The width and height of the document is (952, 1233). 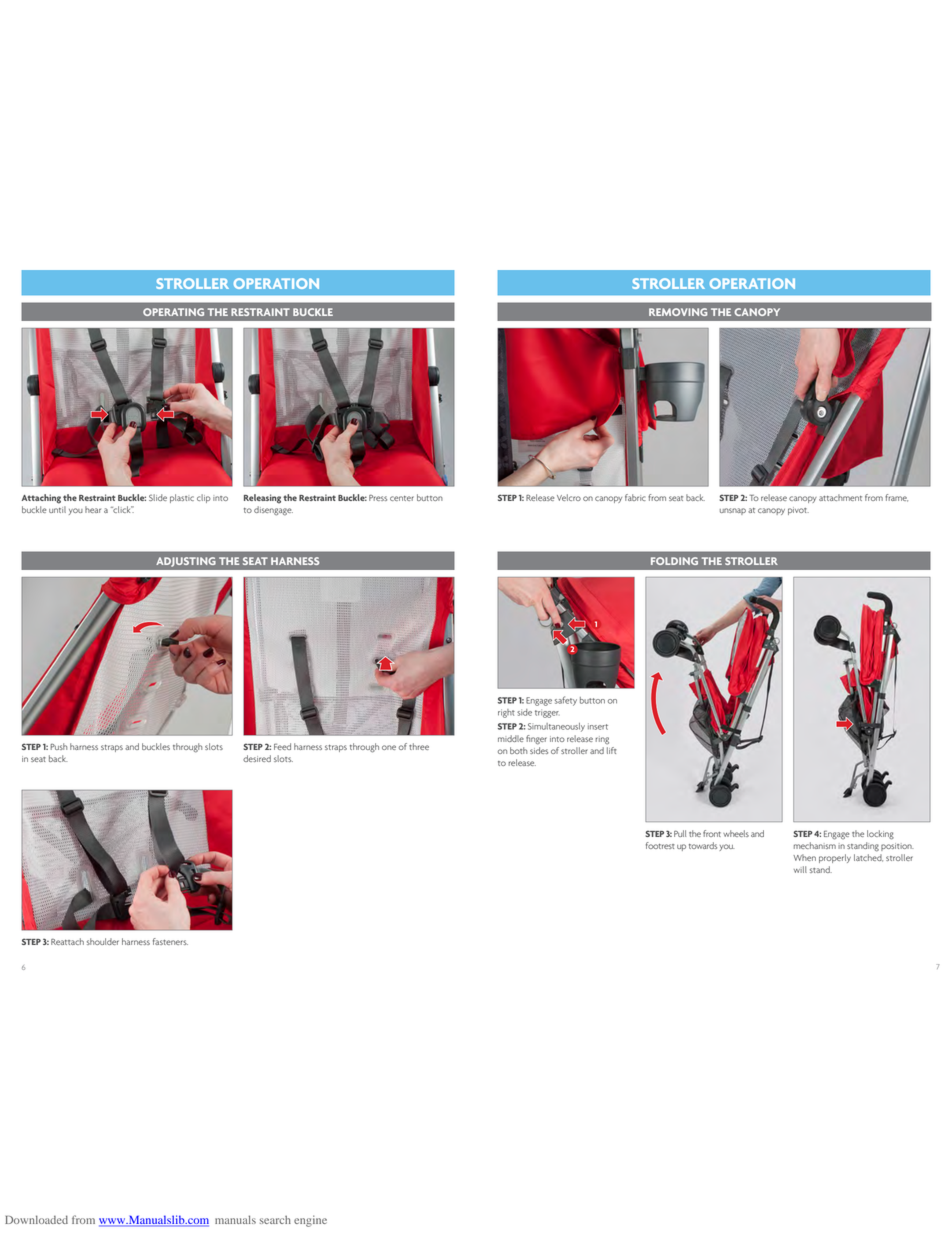 I want to click on REMOVING, so click(x=678, y=312).
